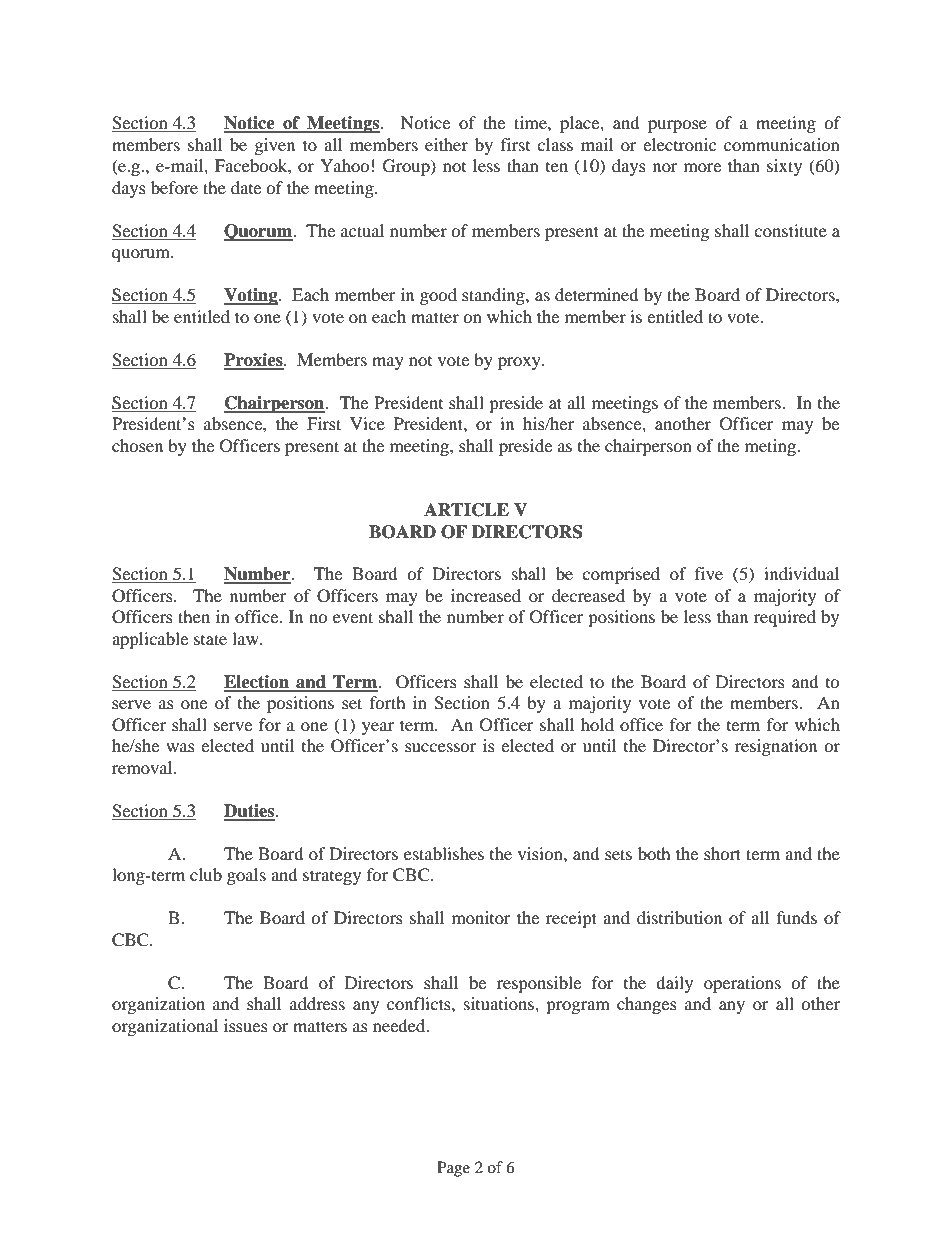 Image resolution: width=952 pixels, height=1233 pixels. What do you see at coordinates (785, 618) in the page?
I see `required` at bounding box center [785, 618].
